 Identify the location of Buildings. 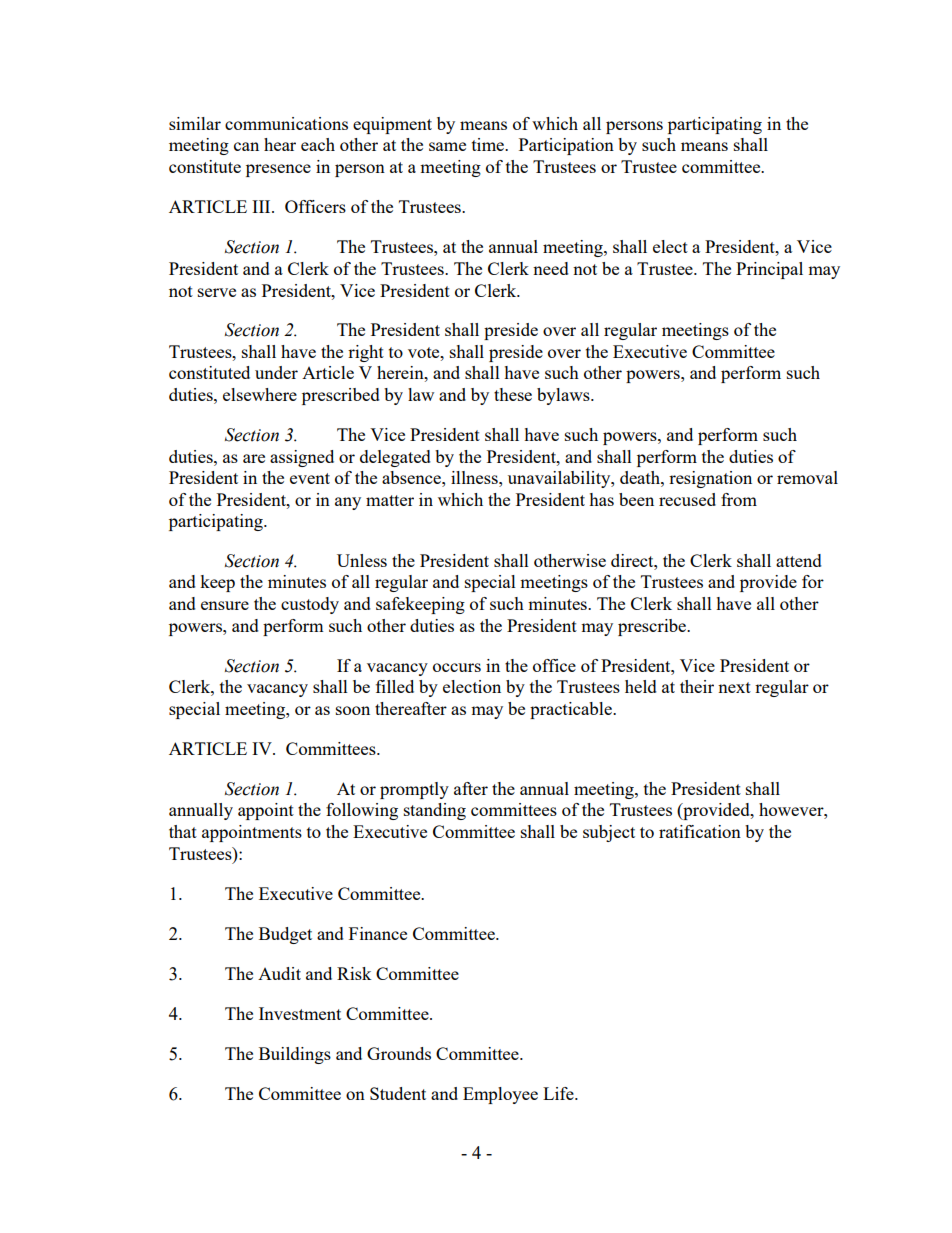
(295, 1055).
